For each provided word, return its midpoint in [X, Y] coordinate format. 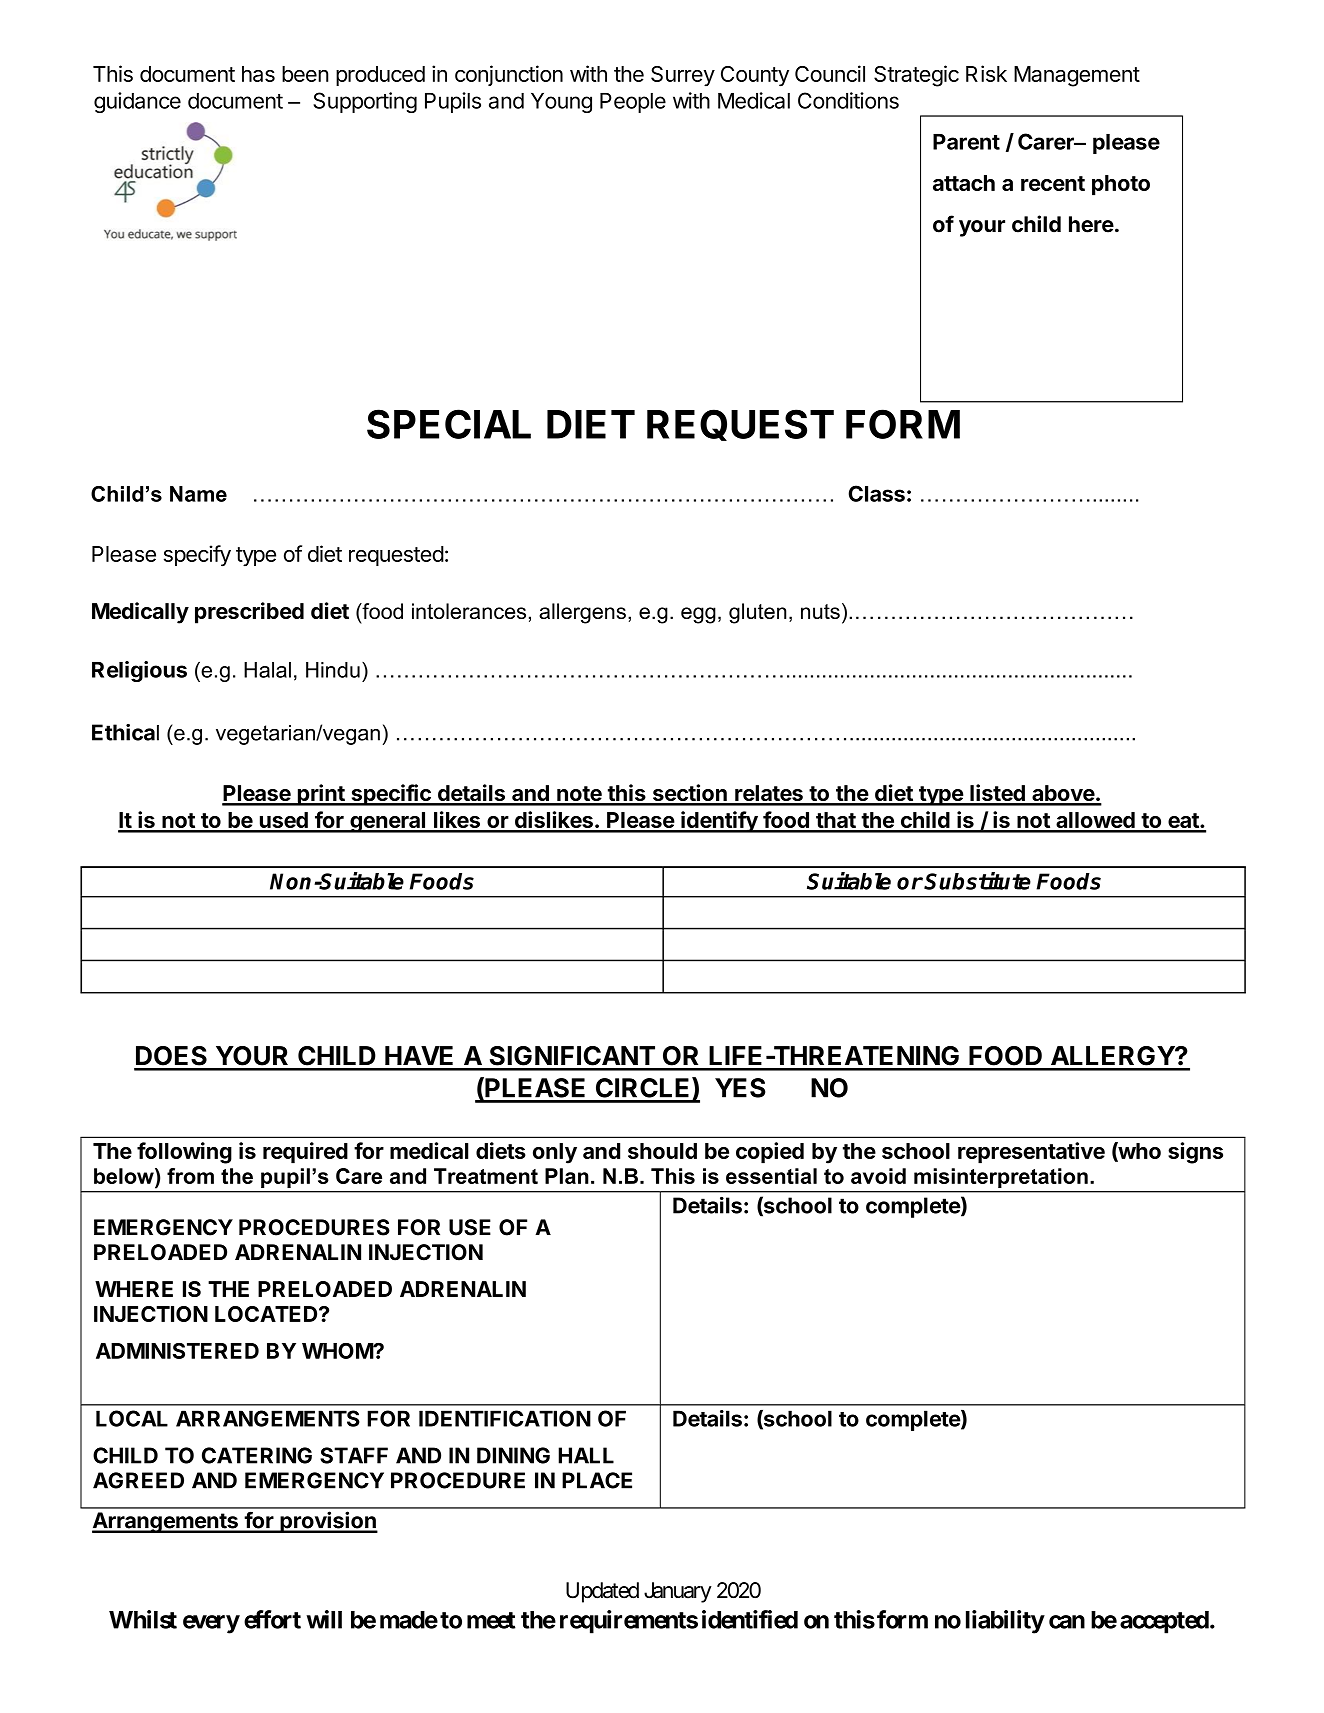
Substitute [977, 881]
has [258, 74]
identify [719, 822]
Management [1077, 76]
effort [272, 1619]
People [633, 103]
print [321, 795]
